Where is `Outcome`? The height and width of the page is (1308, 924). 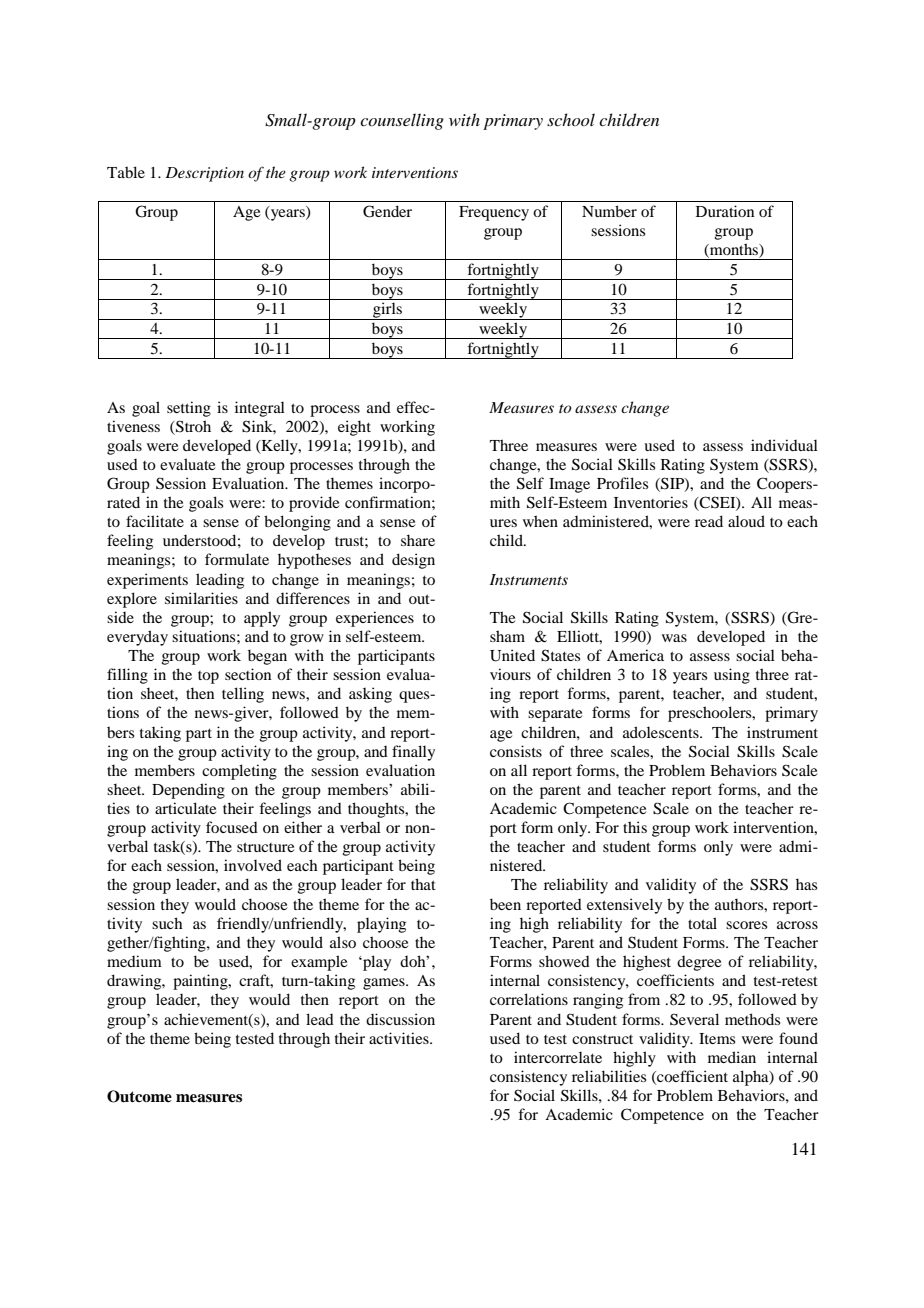
Outcome is located at coordinates (139, 1096).
